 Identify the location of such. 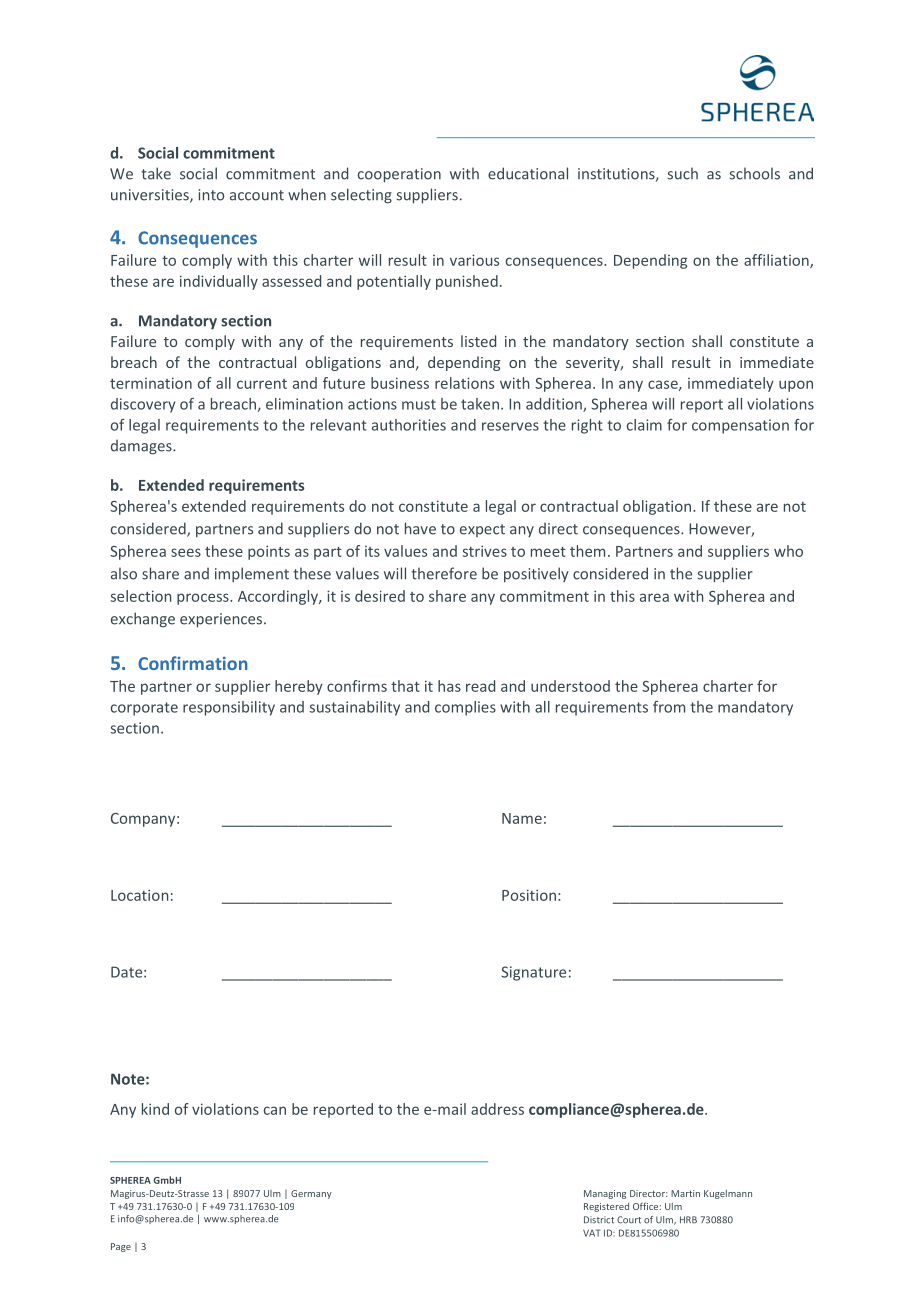
(683, 173).
